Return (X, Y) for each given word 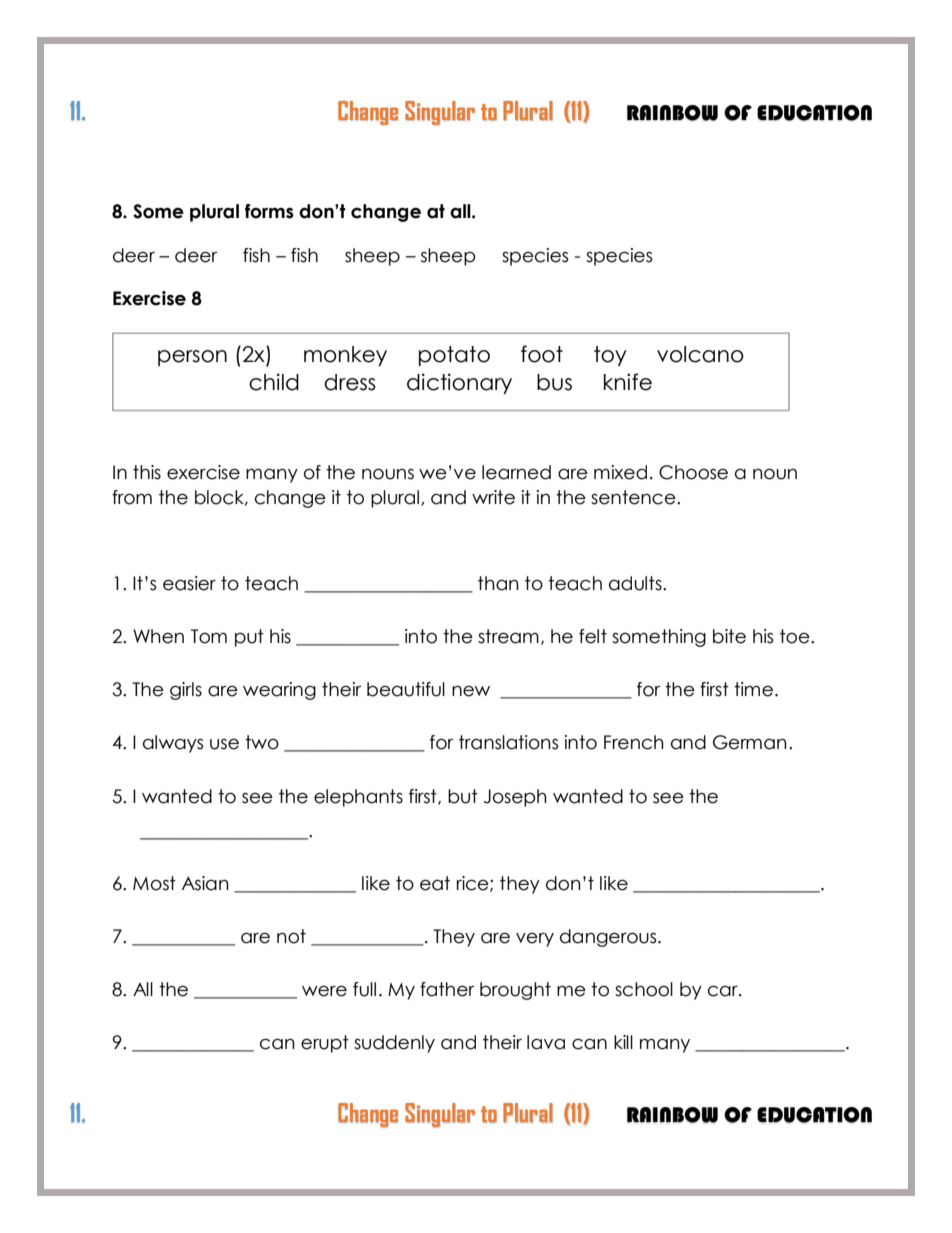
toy (610, 356)
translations (508, 742)
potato (454, 356)
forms (269, 211)
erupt (325, 1044)
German (750, 742)
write (493, 497)
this (147, 472)
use (224, 744)
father (447, 989)
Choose (693, 472)
